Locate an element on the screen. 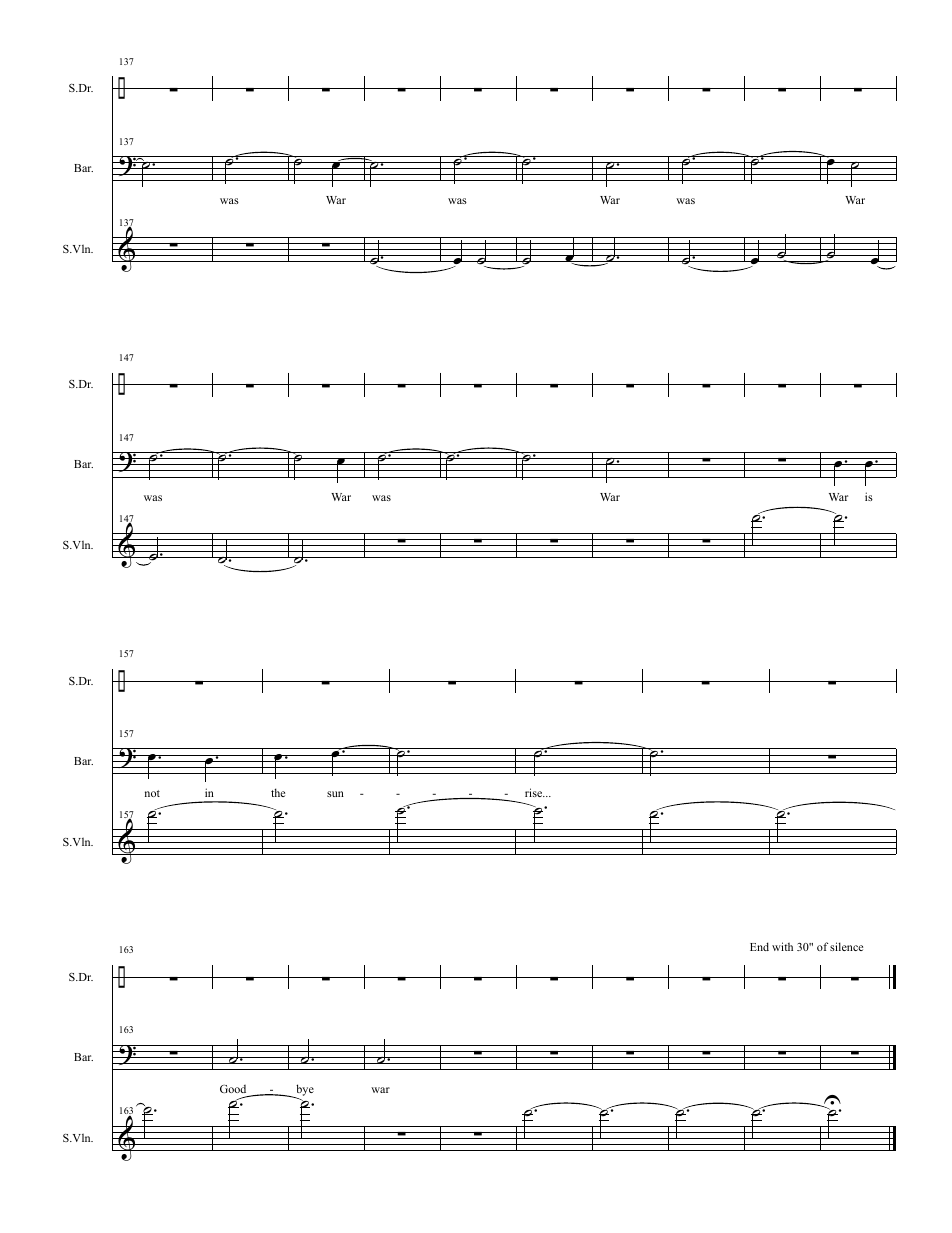 The image size is (952, 1233). silence is located at coordinates (846, 946).
